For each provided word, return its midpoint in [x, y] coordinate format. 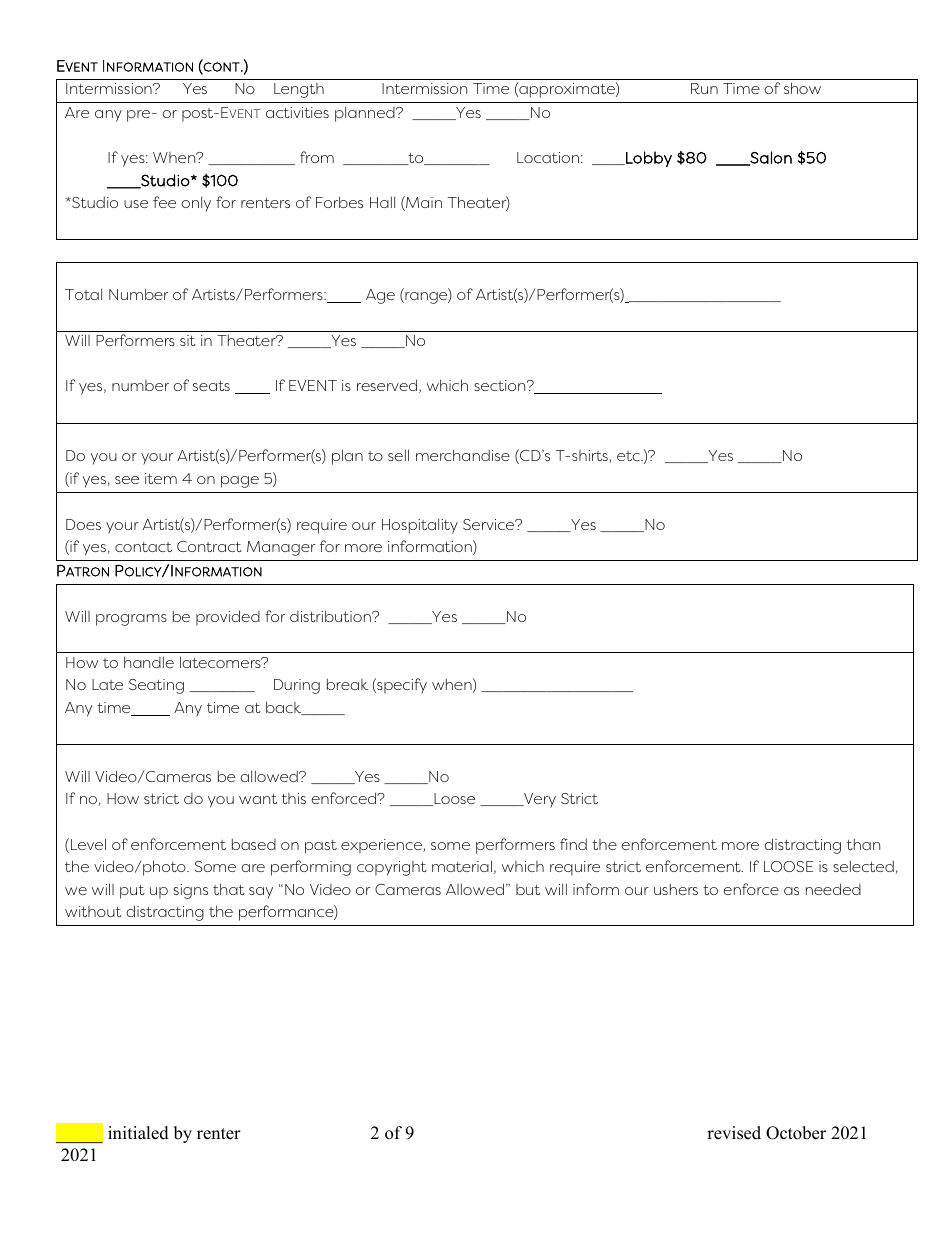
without [93, 911]
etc [629, 456]
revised [734, 1133]
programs [131, 620]
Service [490, 524]
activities [297, 112]
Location [549, 157]
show [802, 88]
